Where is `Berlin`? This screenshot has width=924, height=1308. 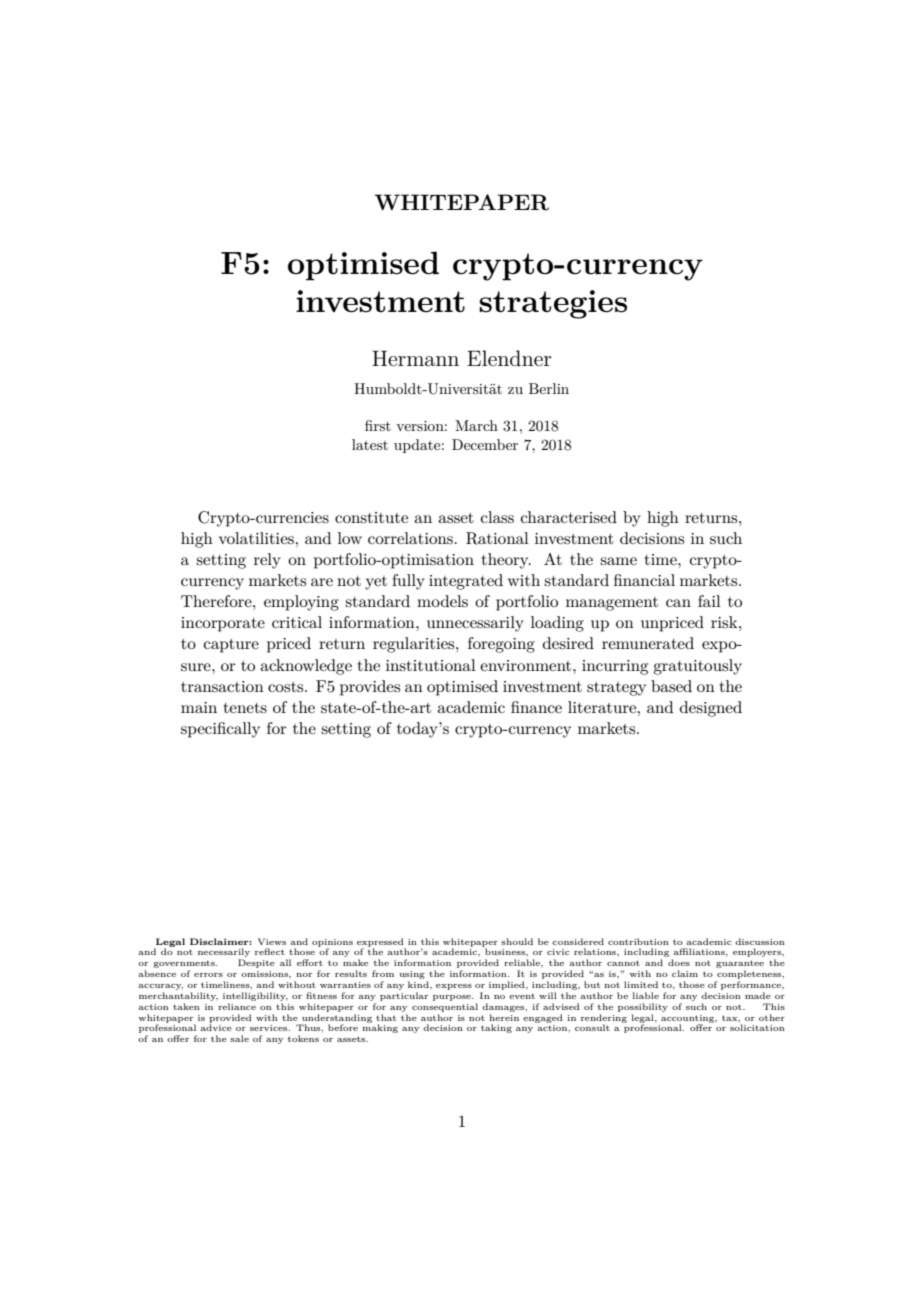 Berlin is located at coordinates (549, 388).
